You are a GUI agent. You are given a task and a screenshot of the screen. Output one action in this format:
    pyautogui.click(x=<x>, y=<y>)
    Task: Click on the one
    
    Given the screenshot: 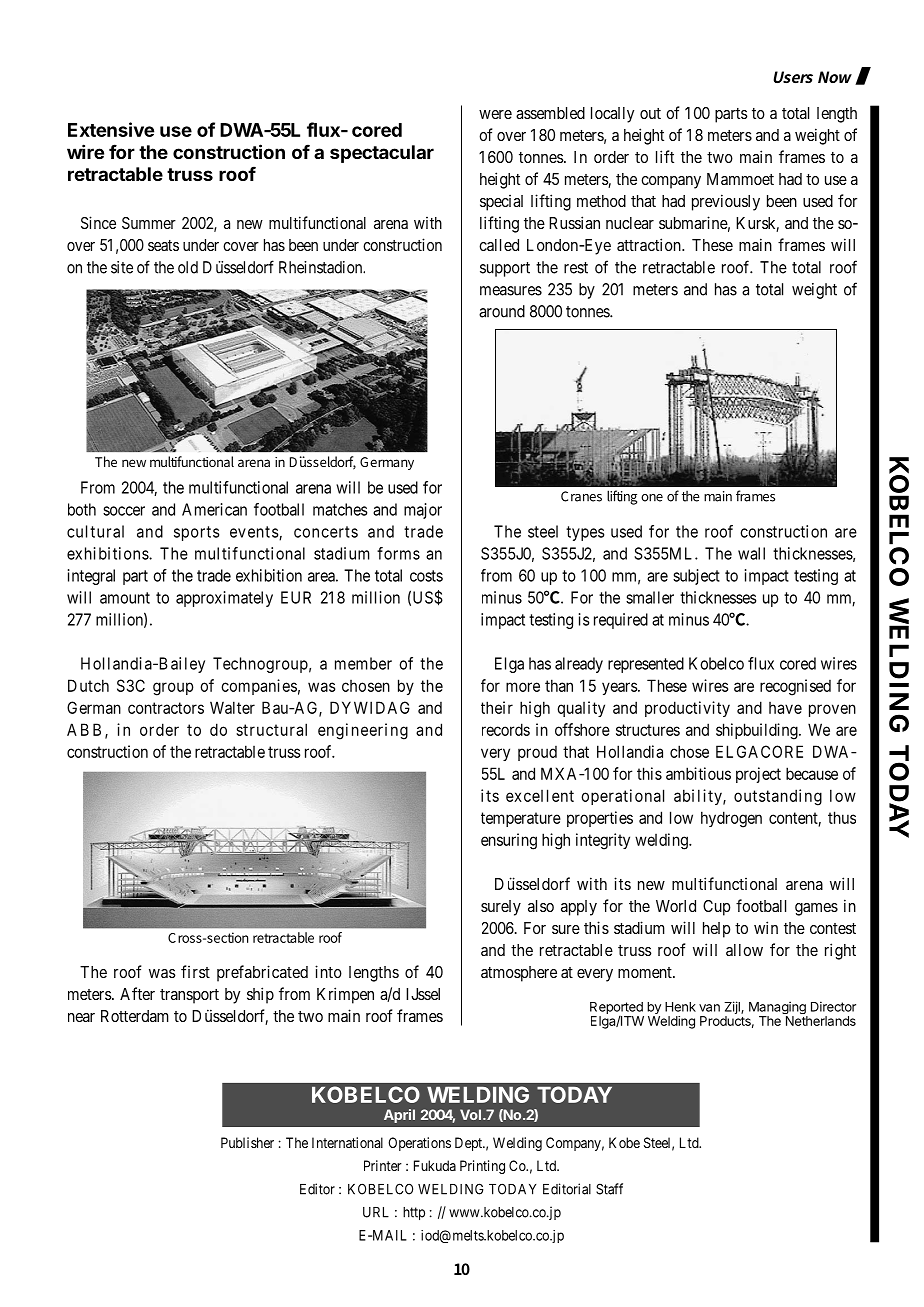 What is the action you would take?
    pyautogui.click(x=652, y=498)
